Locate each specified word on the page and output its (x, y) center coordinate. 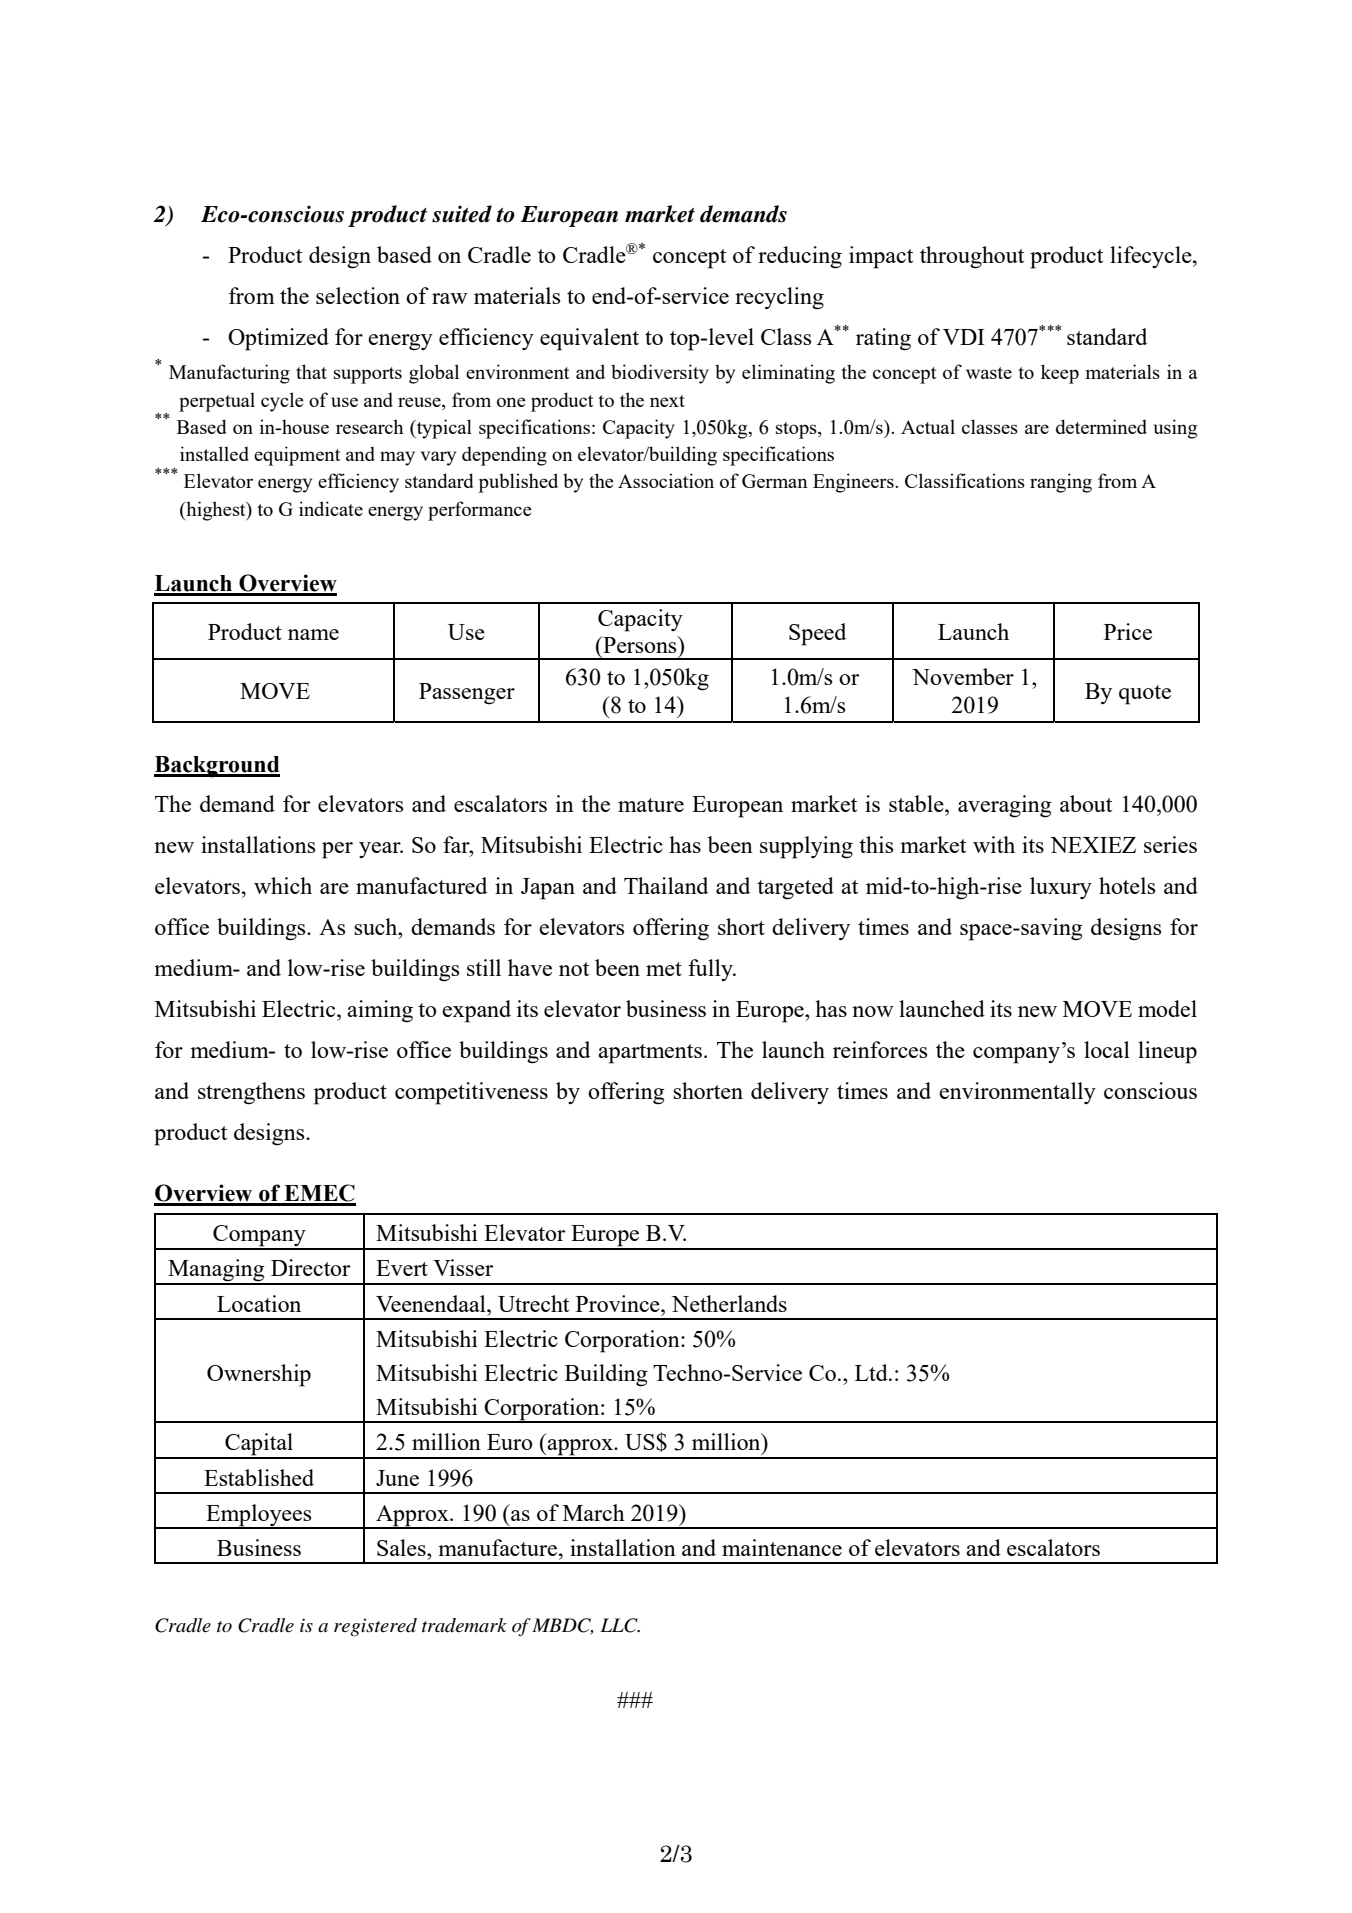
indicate (331, 508)
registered (375, 1627)
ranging (1061, 483)
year (381, 850)
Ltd (872, 1372)
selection (358, 295)
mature (651, 805)
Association (666, 480)
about (1086, 803)
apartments (650, 1054)
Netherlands (729, 1303)
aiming (380, 1011)
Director (310, 1267)
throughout (972, 257)
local (1107, 1049)
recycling (779, 298)
